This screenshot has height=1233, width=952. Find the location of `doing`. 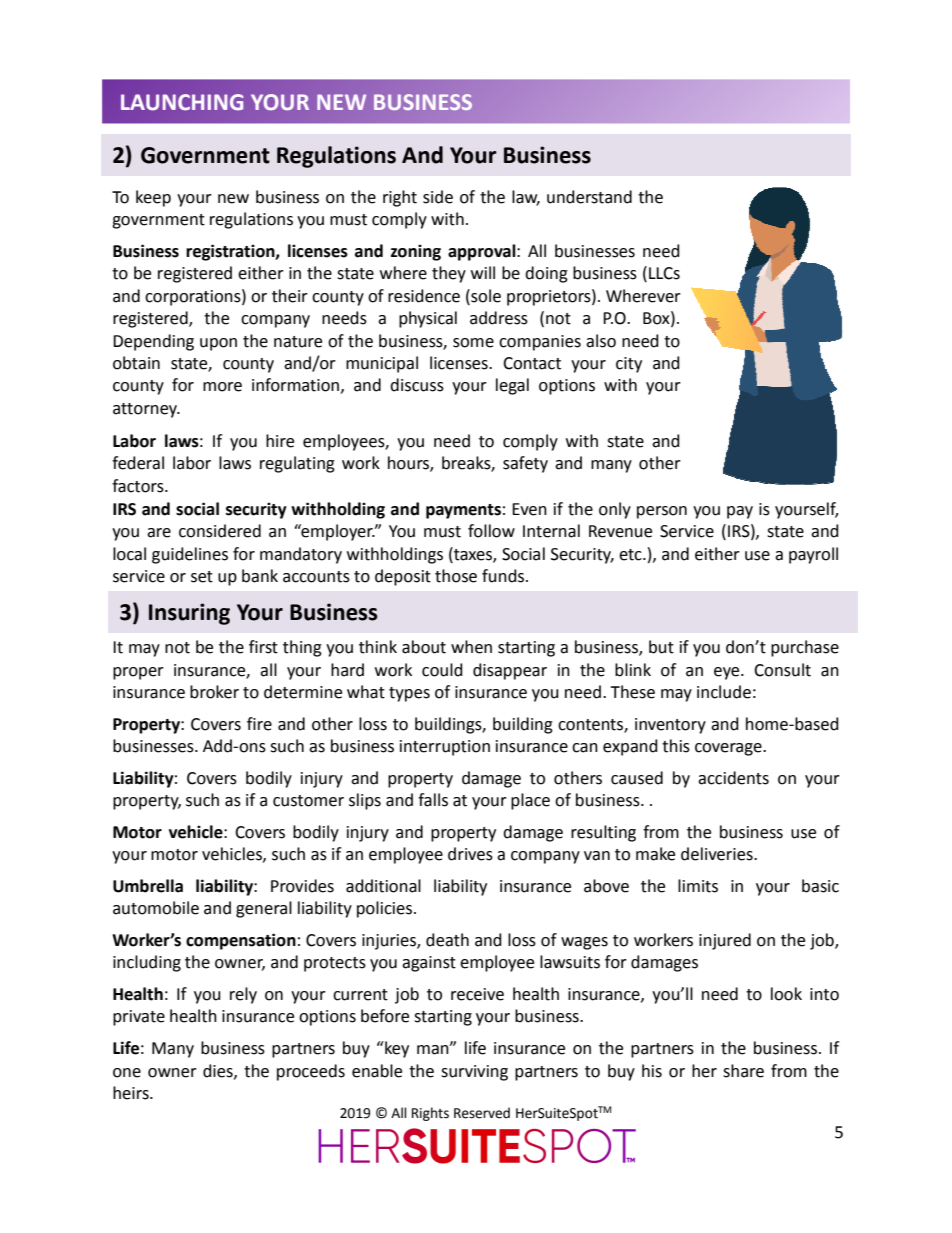

doing is located at coordinates (546, 274).
